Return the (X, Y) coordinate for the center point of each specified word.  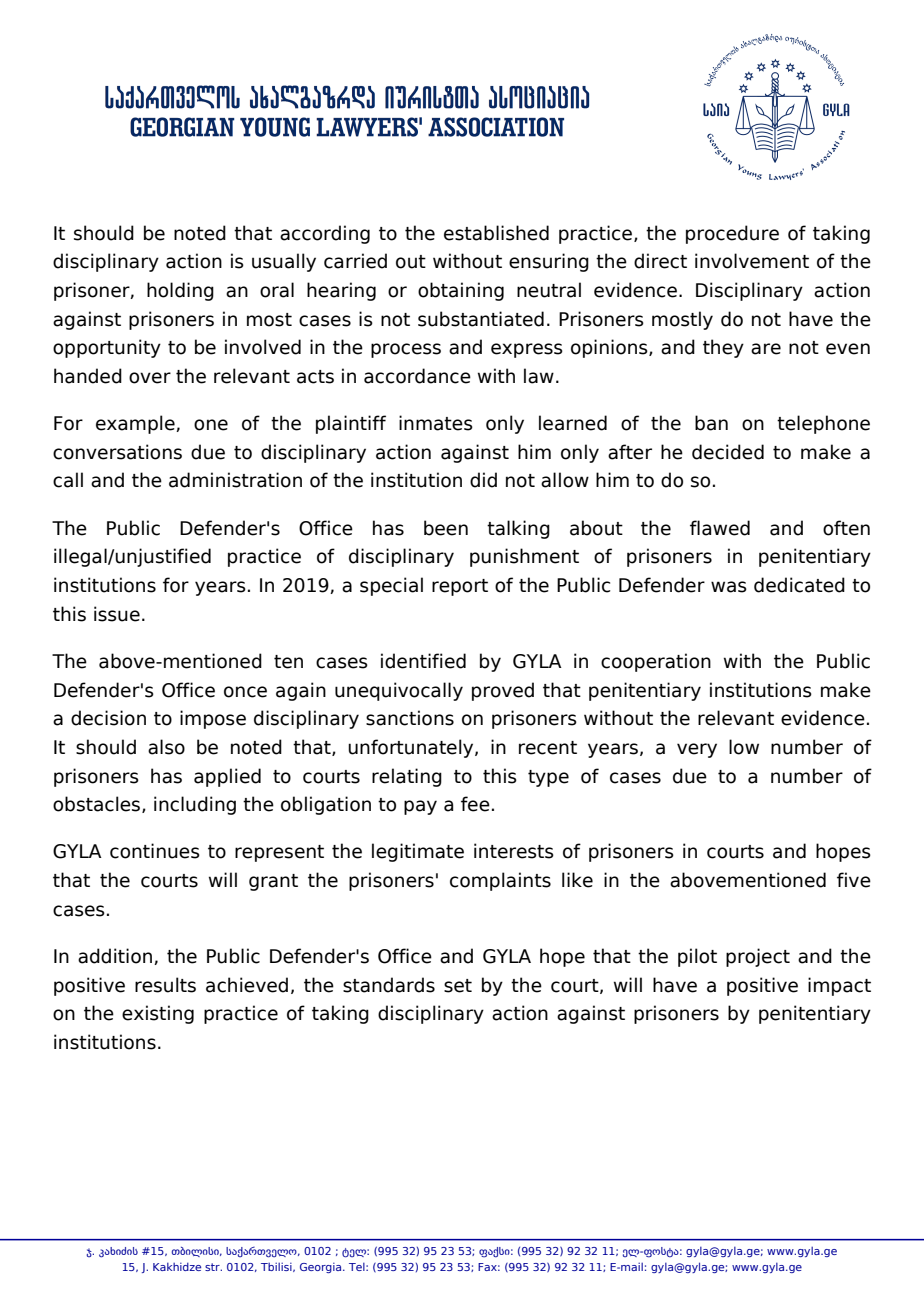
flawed (720, 528)
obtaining (461, 291)
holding (180, 291)
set (458, 986)
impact (839, 986)
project (758, 957)
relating (407, 777)
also (166, 747)
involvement (752, 261)
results (165, 985)
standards (389, 985)
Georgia (322, 1268)
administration (235, 480)
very (697, 750)
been (446, 528)
